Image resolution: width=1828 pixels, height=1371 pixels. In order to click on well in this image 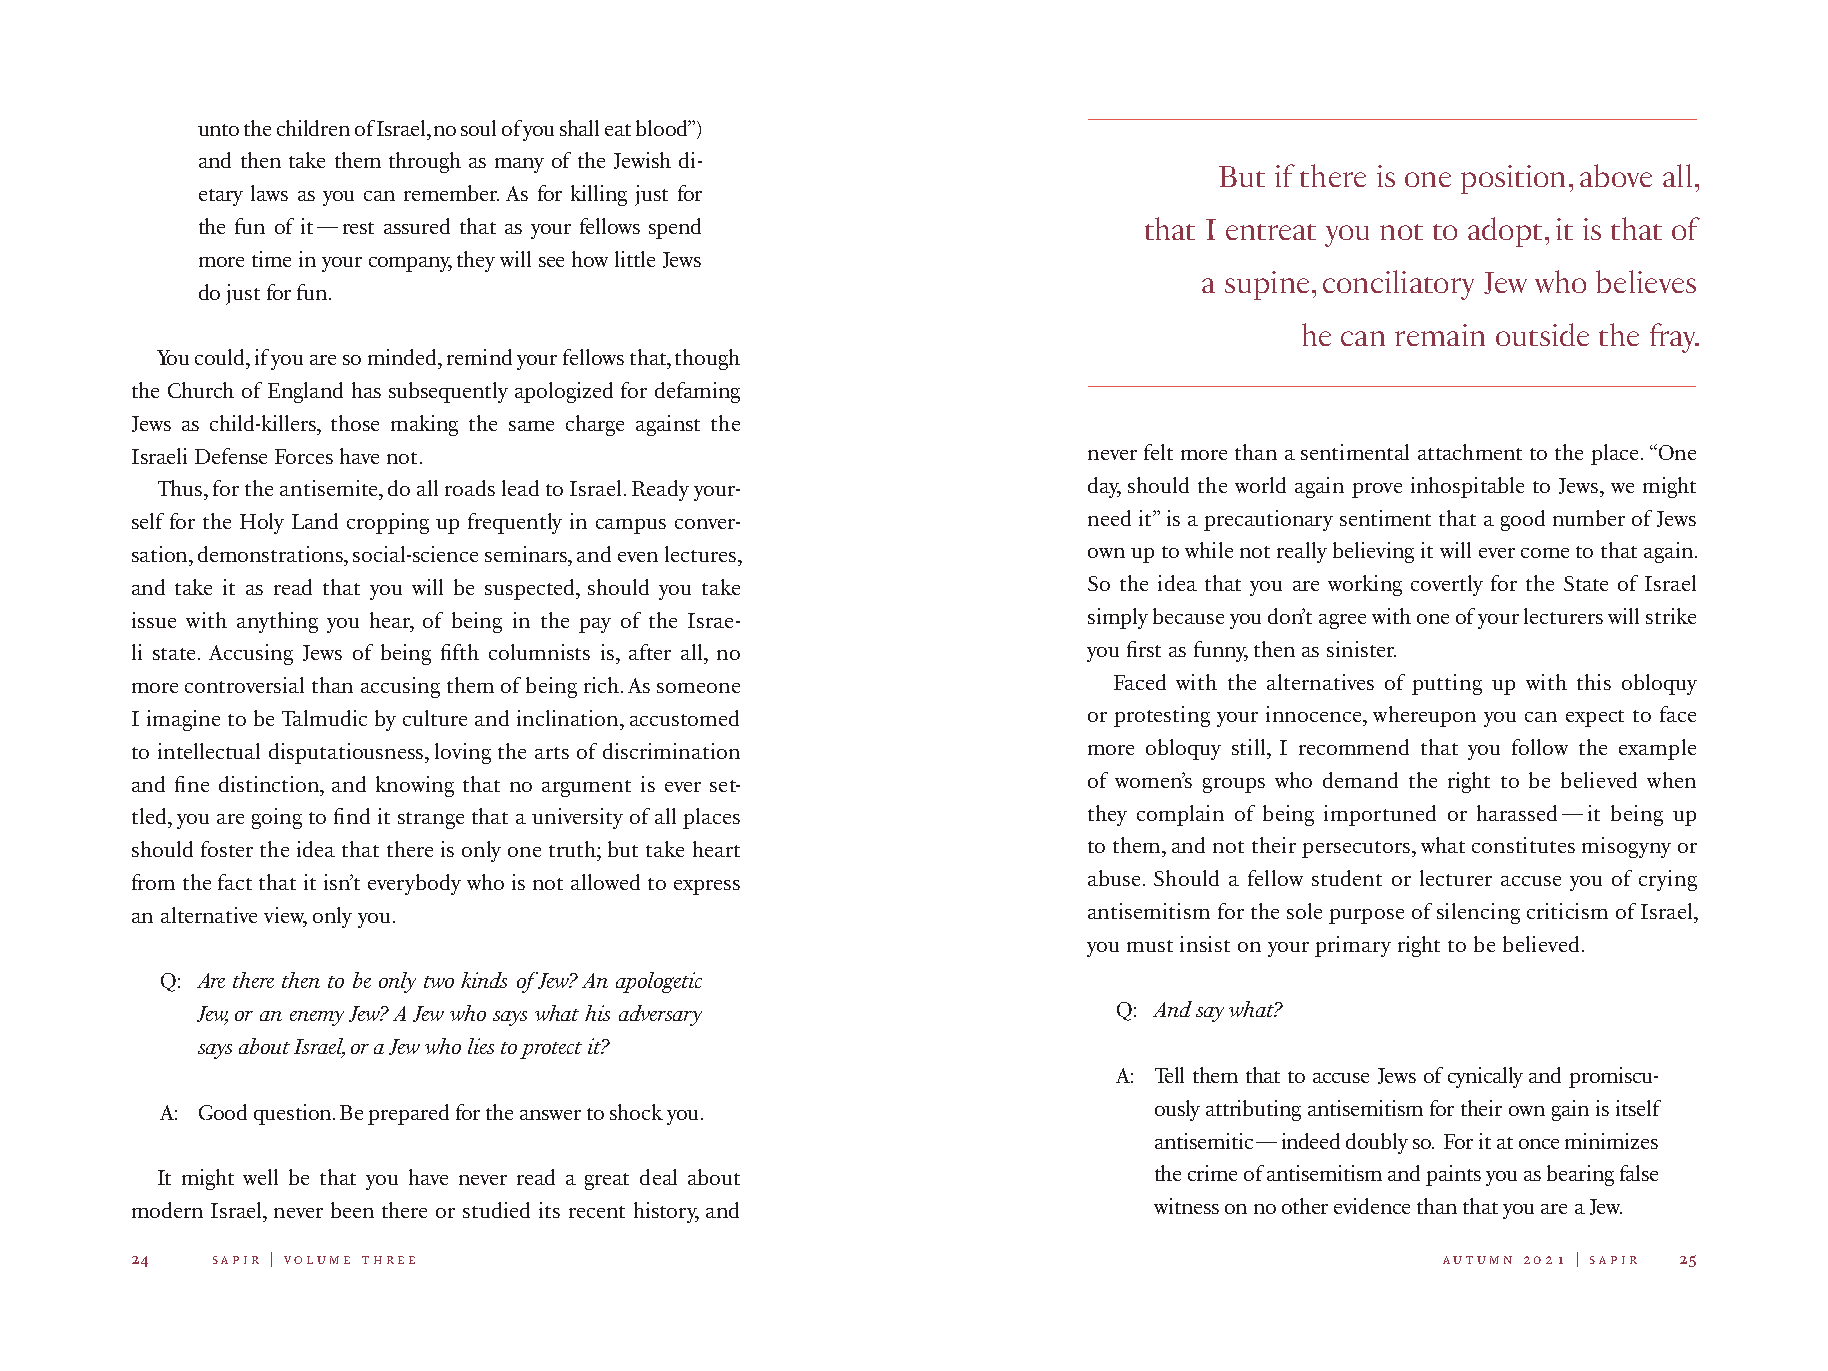, I will do `click(260, 1177)`.
